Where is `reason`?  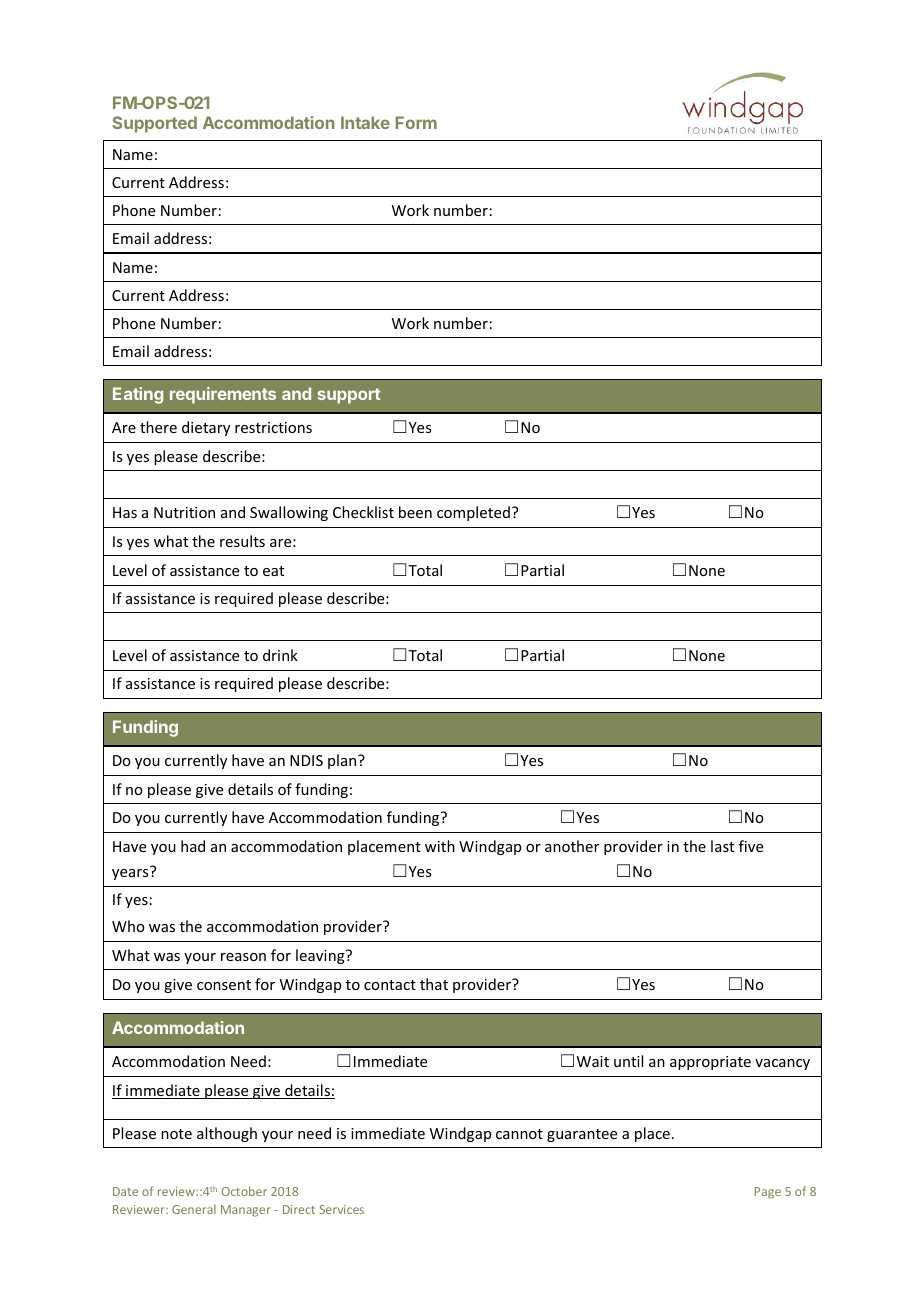
reason is located at coordinates (243, 957).
